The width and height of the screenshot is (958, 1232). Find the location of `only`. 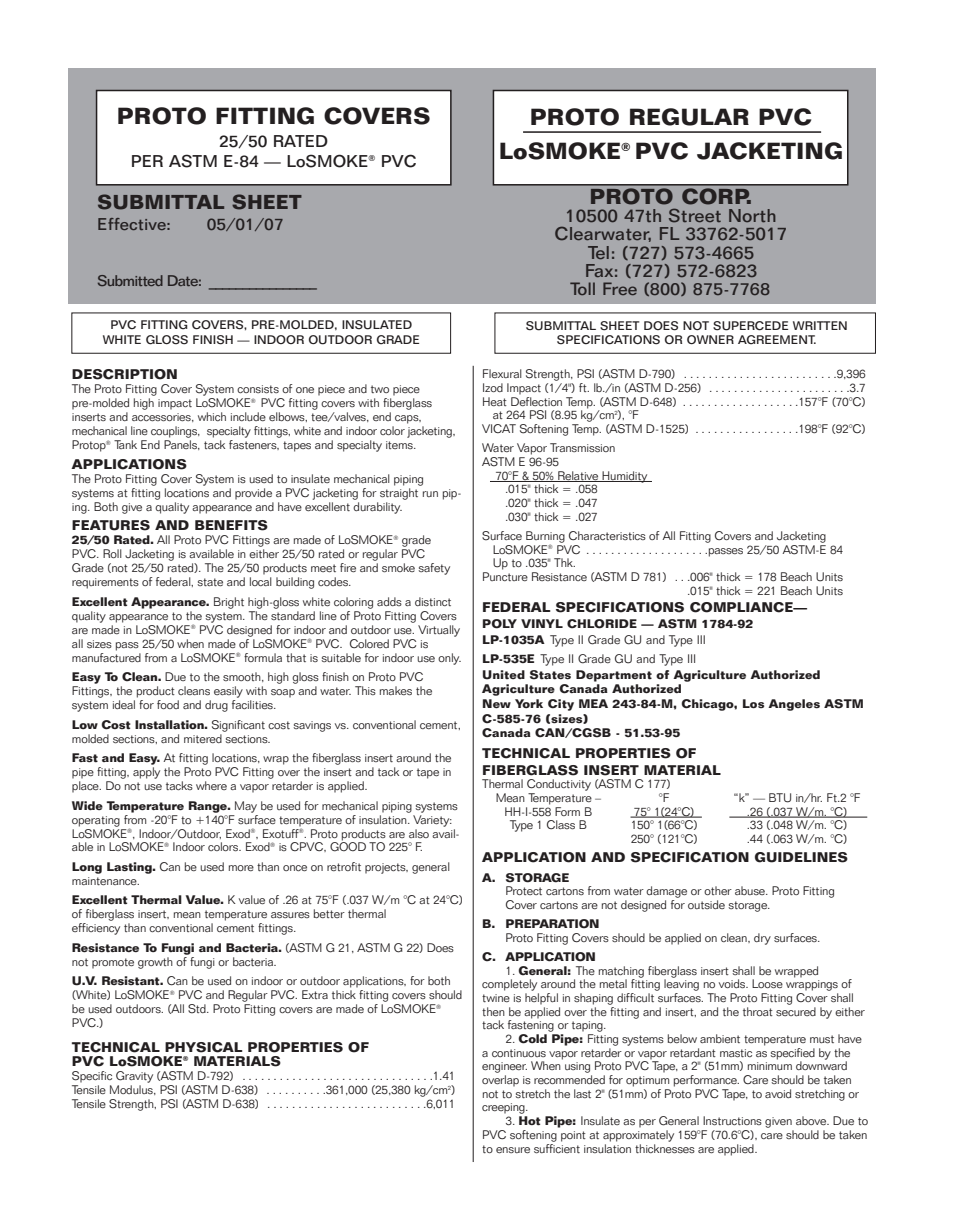

only is located at coordinates (449, 659).
